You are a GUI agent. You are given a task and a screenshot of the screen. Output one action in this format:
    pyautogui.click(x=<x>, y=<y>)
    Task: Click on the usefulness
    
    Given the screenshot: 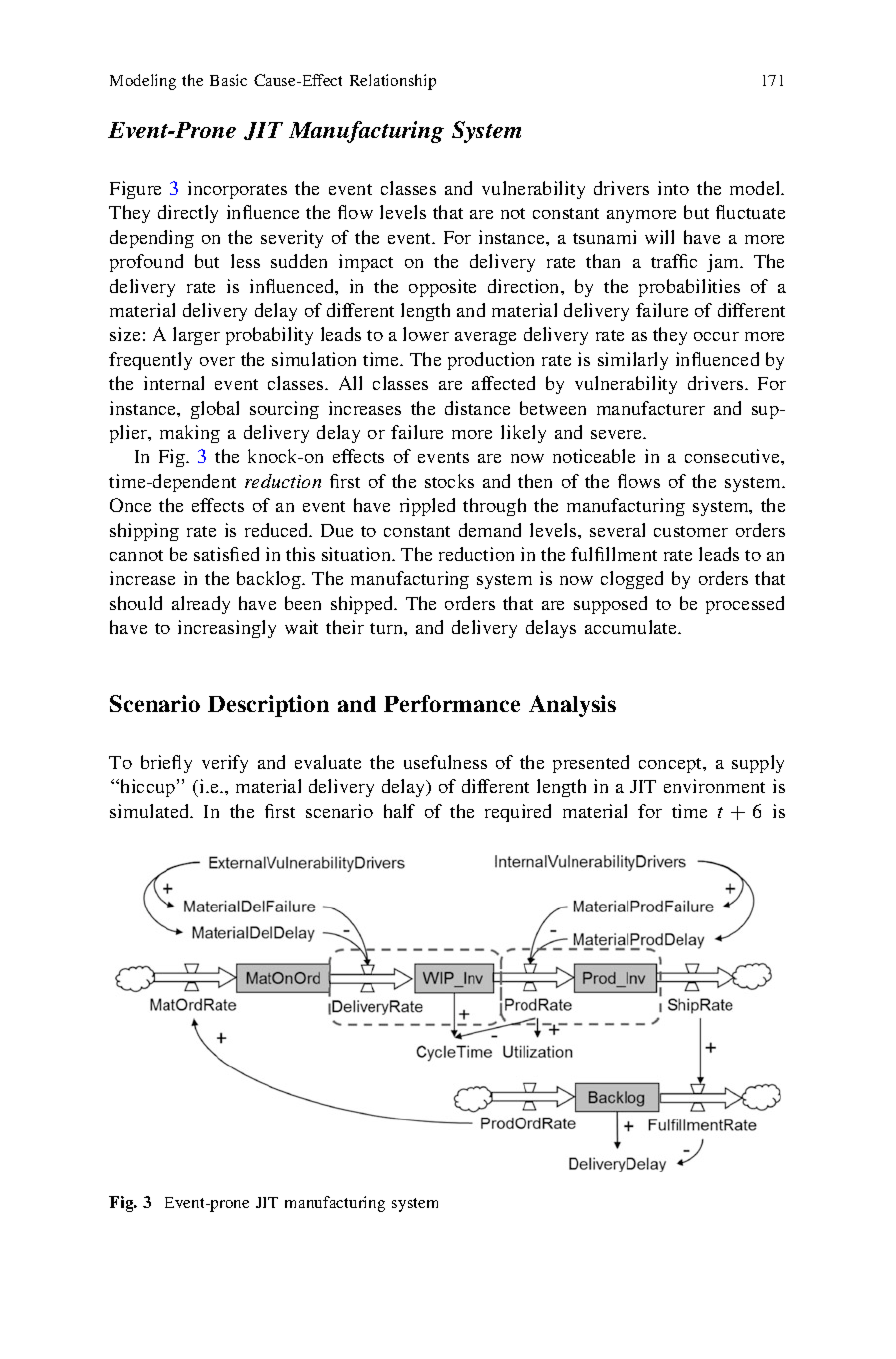 What is the action you would take?
    pyautogui.click(x=445, y=762)
